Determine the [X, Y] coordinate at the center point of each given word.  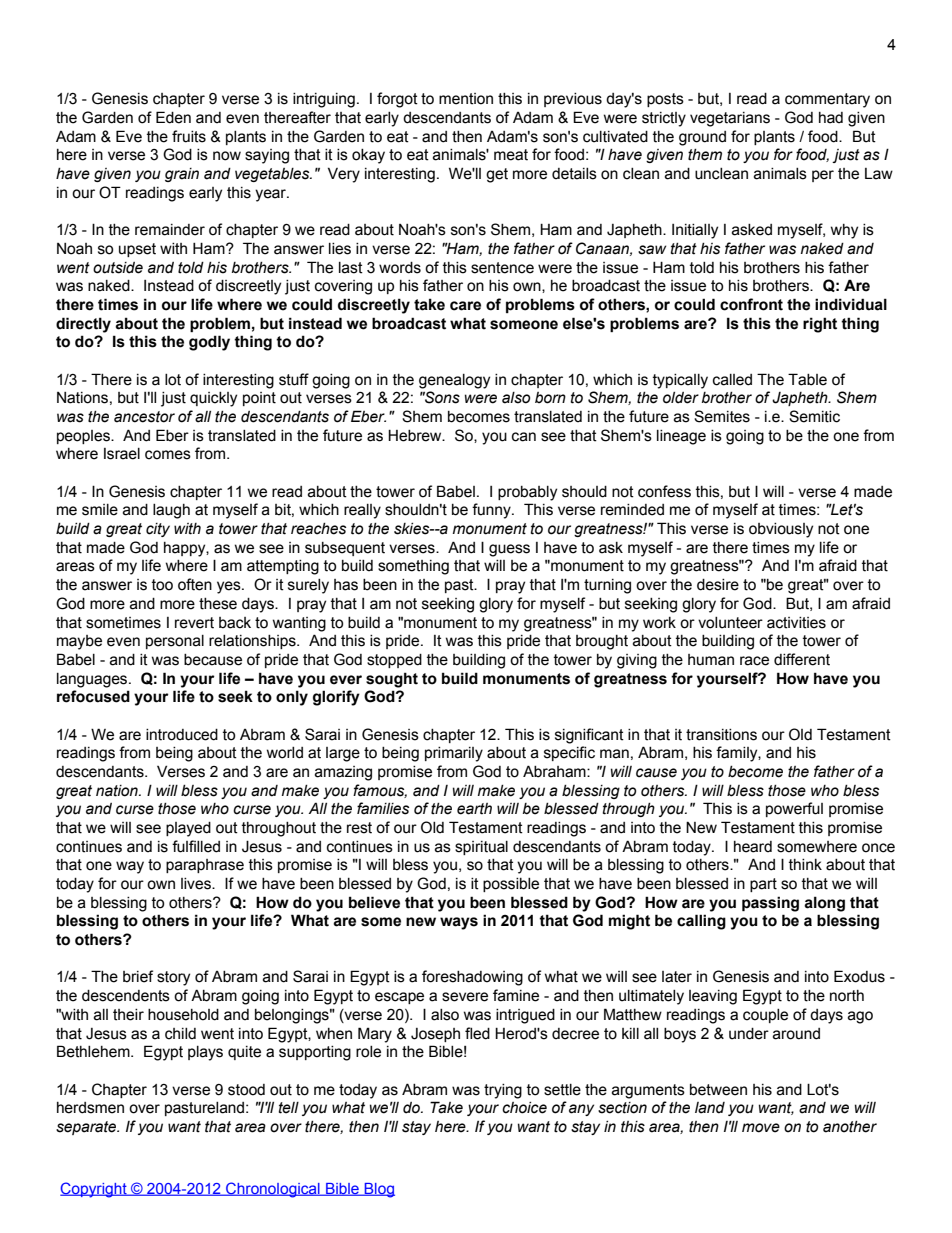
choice [524, 1108]
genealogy [454, 381]
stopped [394, 661]
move [761, 1128]
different [802, 659]
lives [197, 884]
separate [87, 1128]
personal [175, 642]
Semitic [814, 416]
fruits [189, 136]
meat [511, 155]
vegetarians [730, 119]
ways [459, 923]
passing [770, 904]
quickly [213, 399]
